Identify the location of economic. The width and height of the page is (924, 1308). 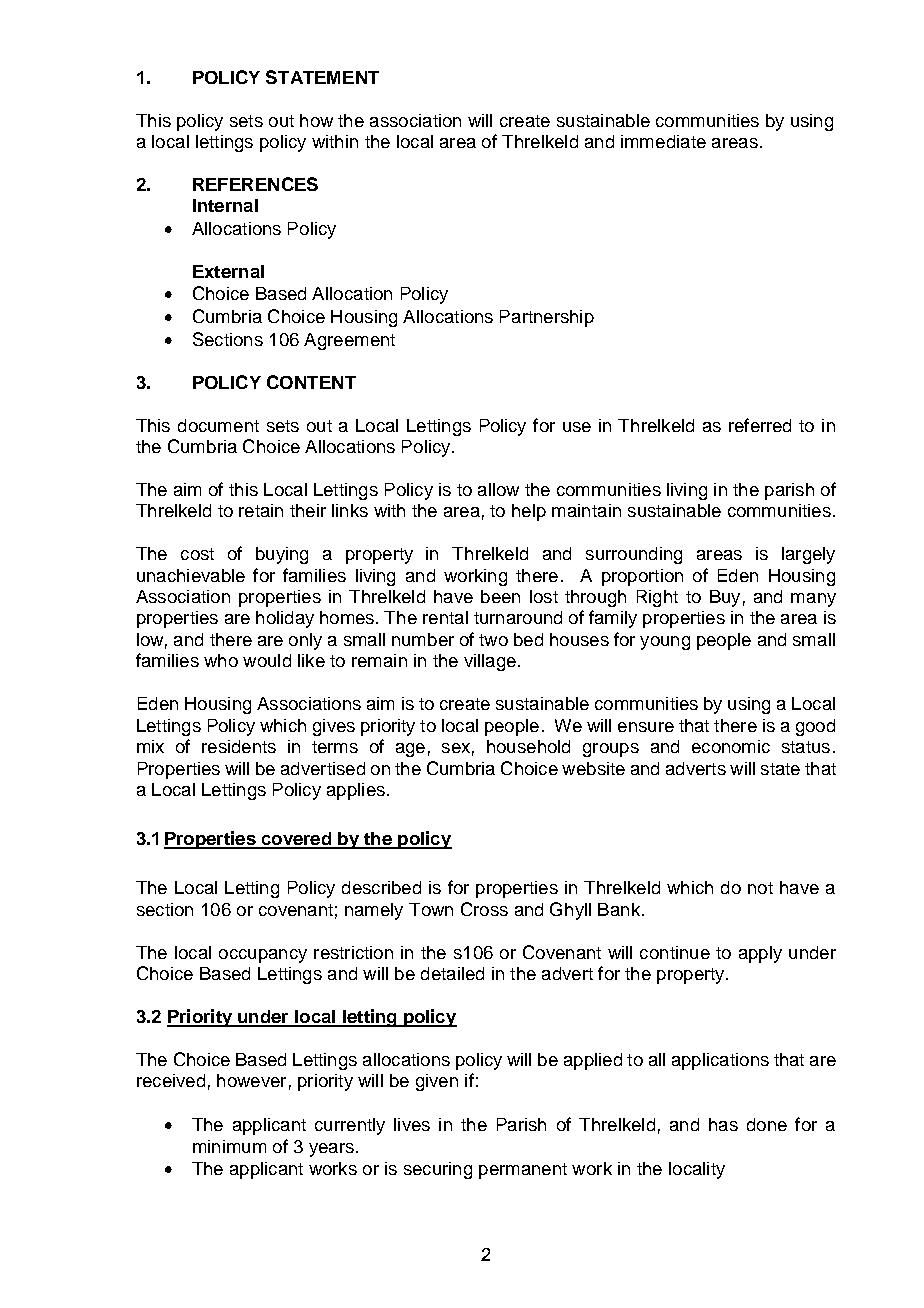
(731, 746).
